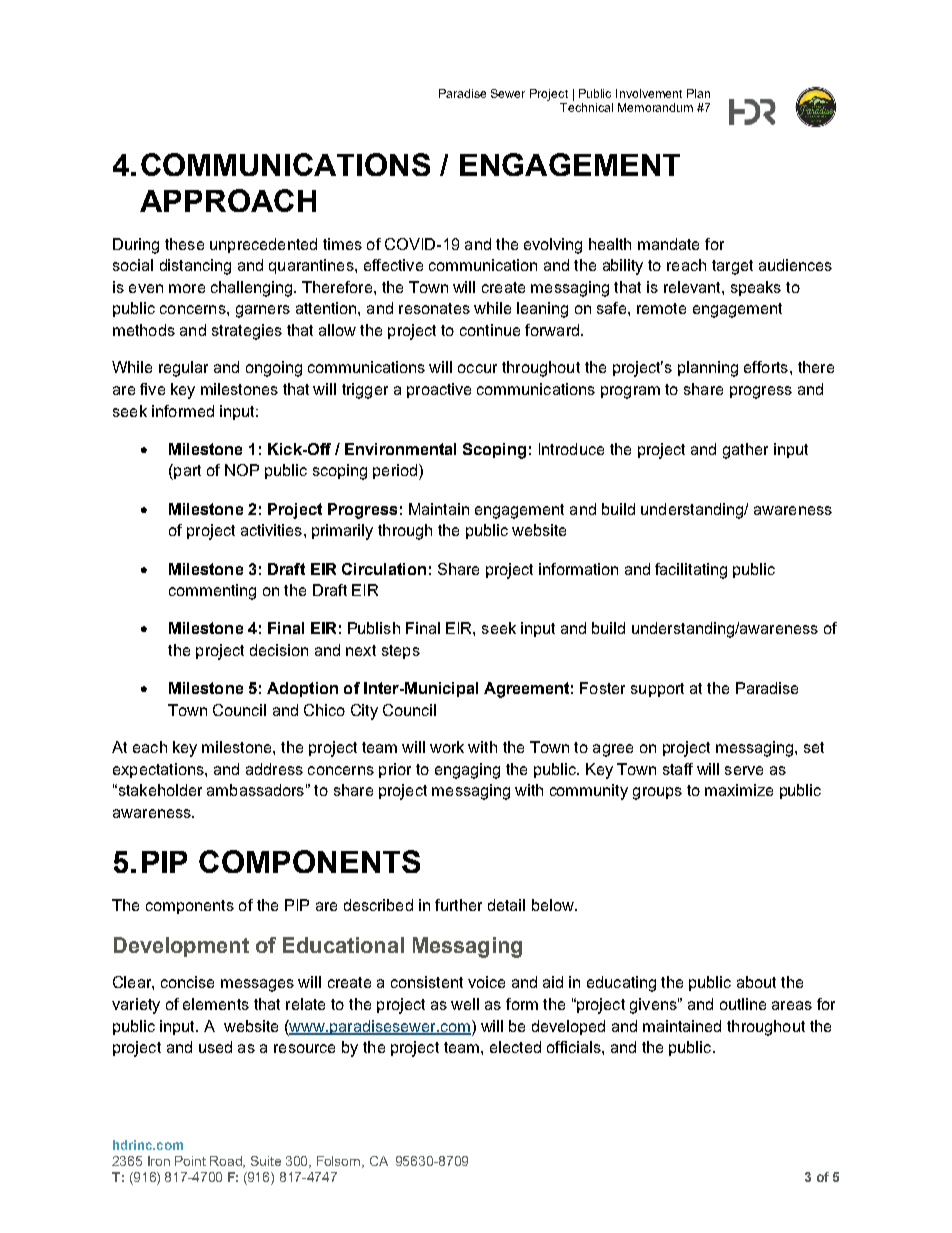 This screenshot has height=1233, width=952. I want to click on steps, so click(401, 652).
